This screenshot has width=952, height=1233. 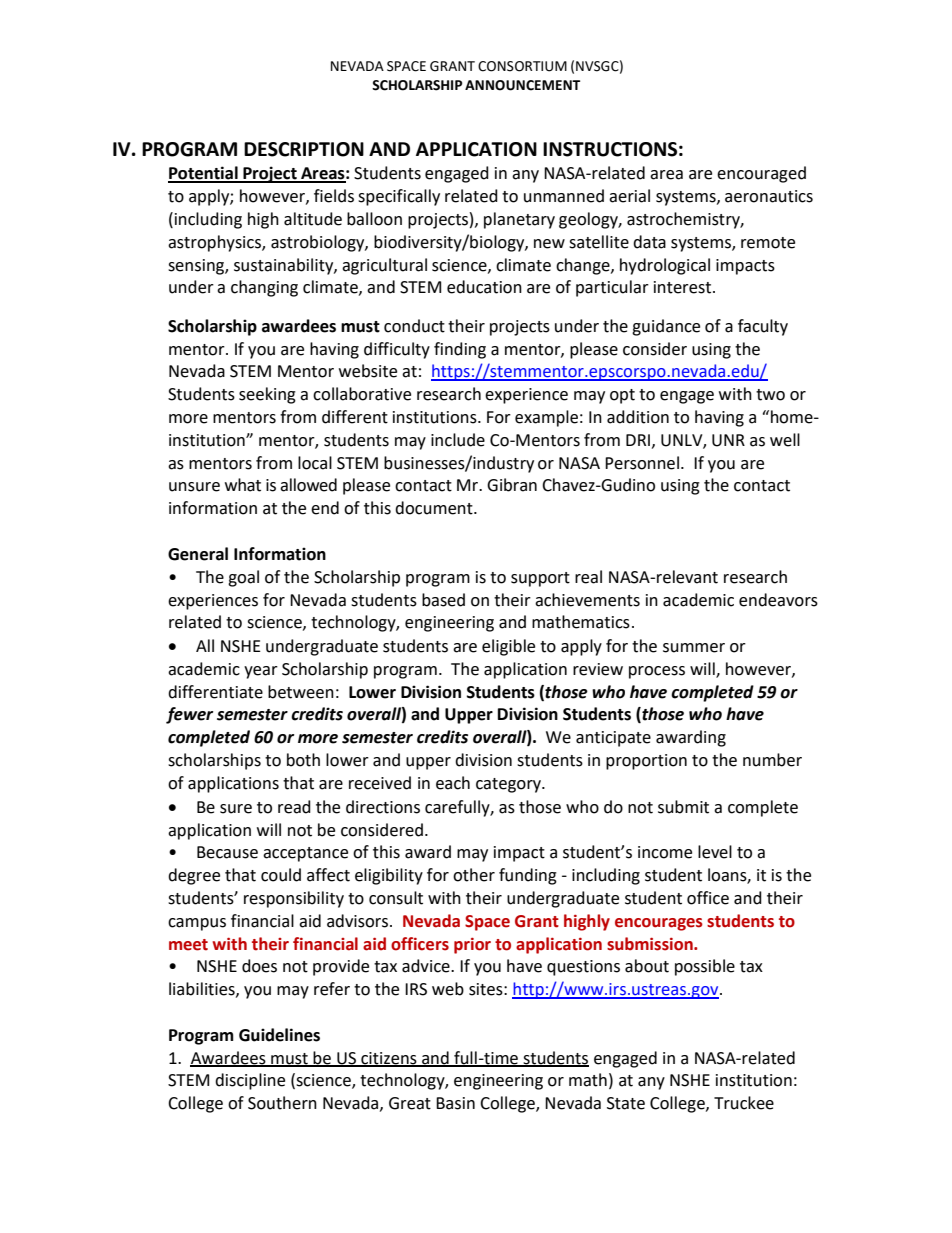 What do you see at coordinates (304, 149) in the screenshot?
I see `DESCRIPTION` at bounding box center [304, 149].
